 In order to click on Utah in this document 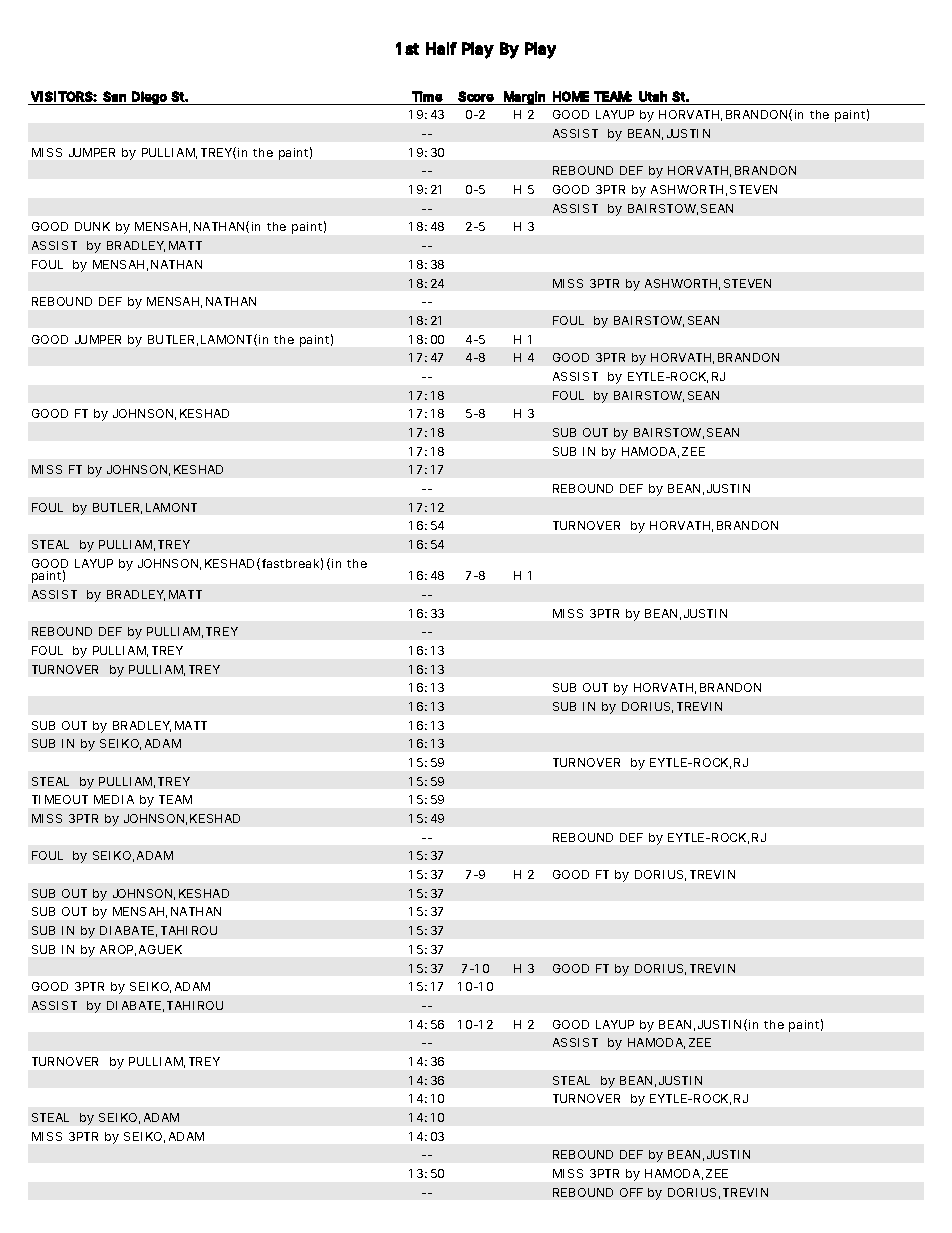, I will do `click(653, 96)`.
